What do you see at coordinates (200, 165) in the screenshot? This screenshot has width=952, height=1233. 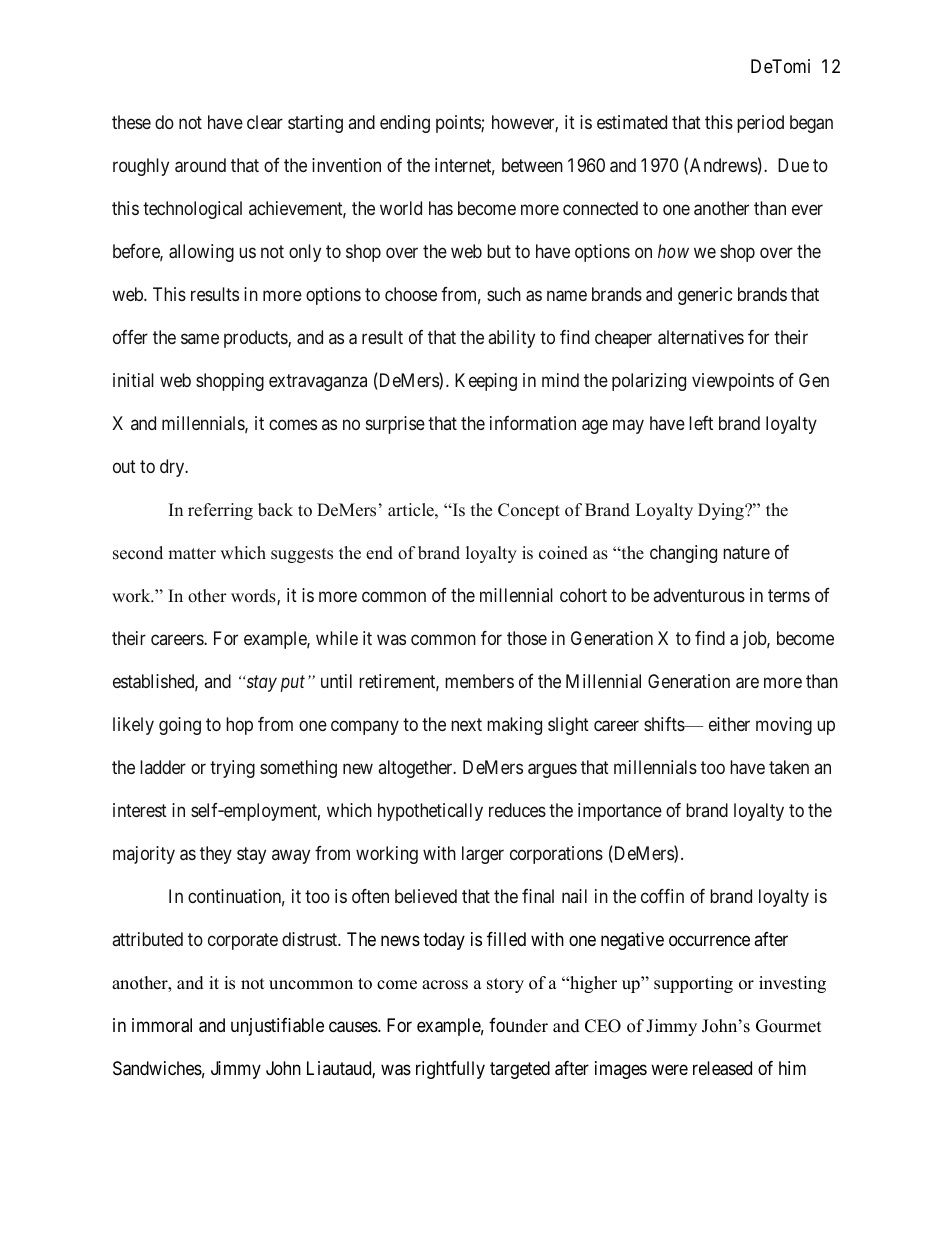 I see `around` at bounding box center [200, 165].
